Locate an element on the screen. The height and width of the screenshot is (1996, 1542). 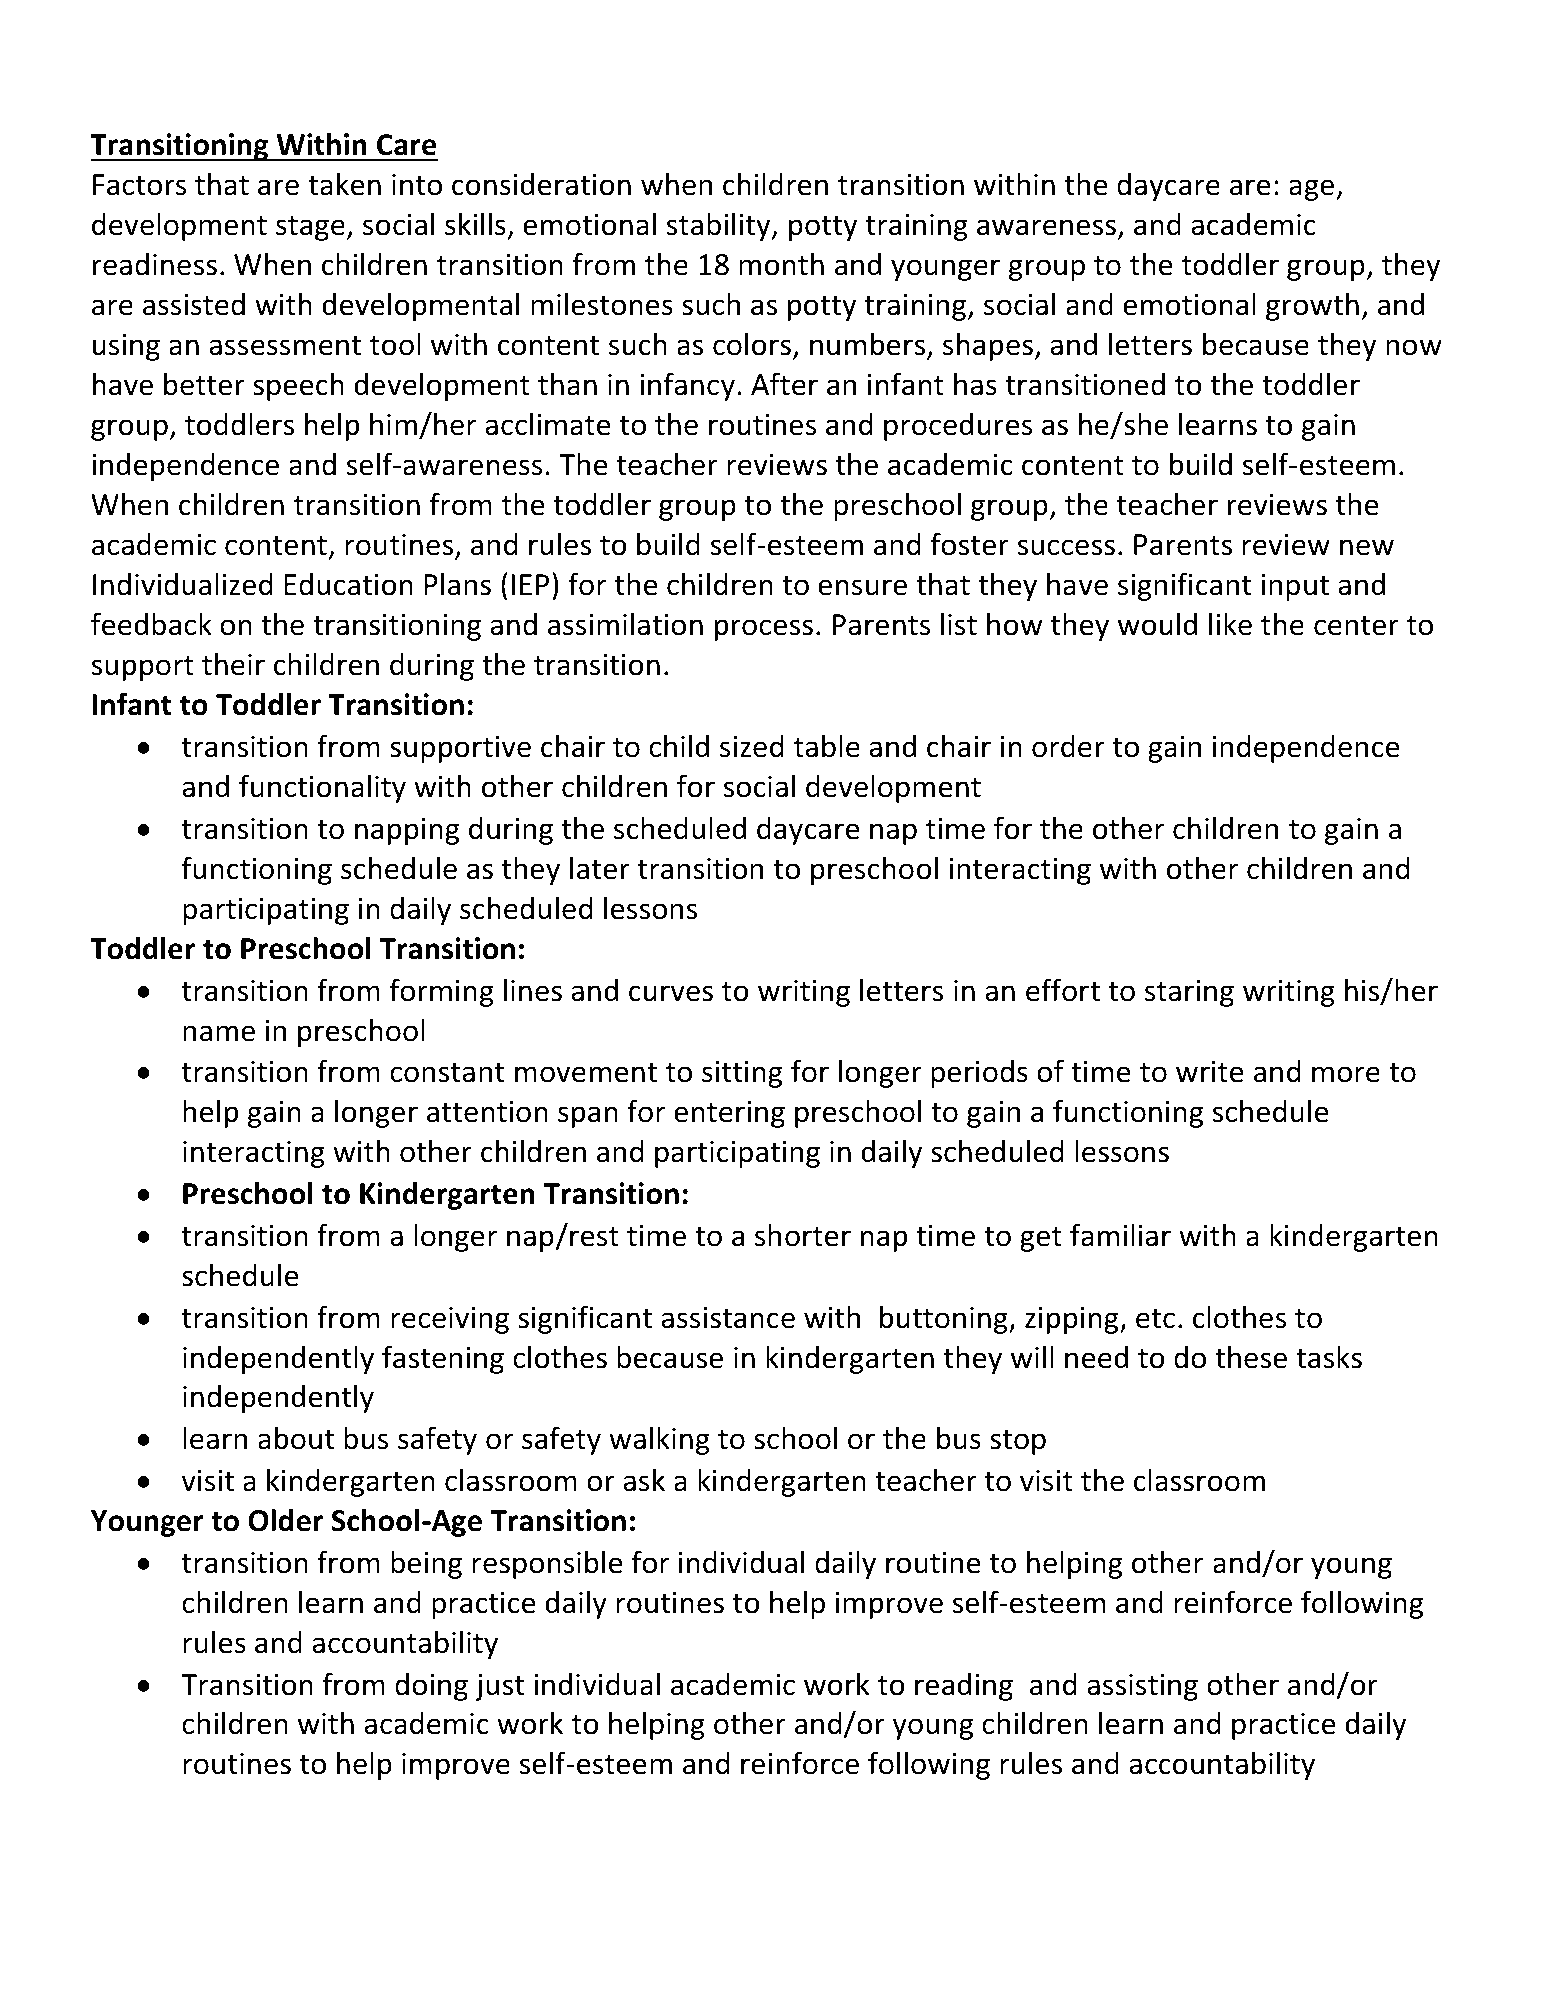
staring is located at coordinates (1189, 993).
